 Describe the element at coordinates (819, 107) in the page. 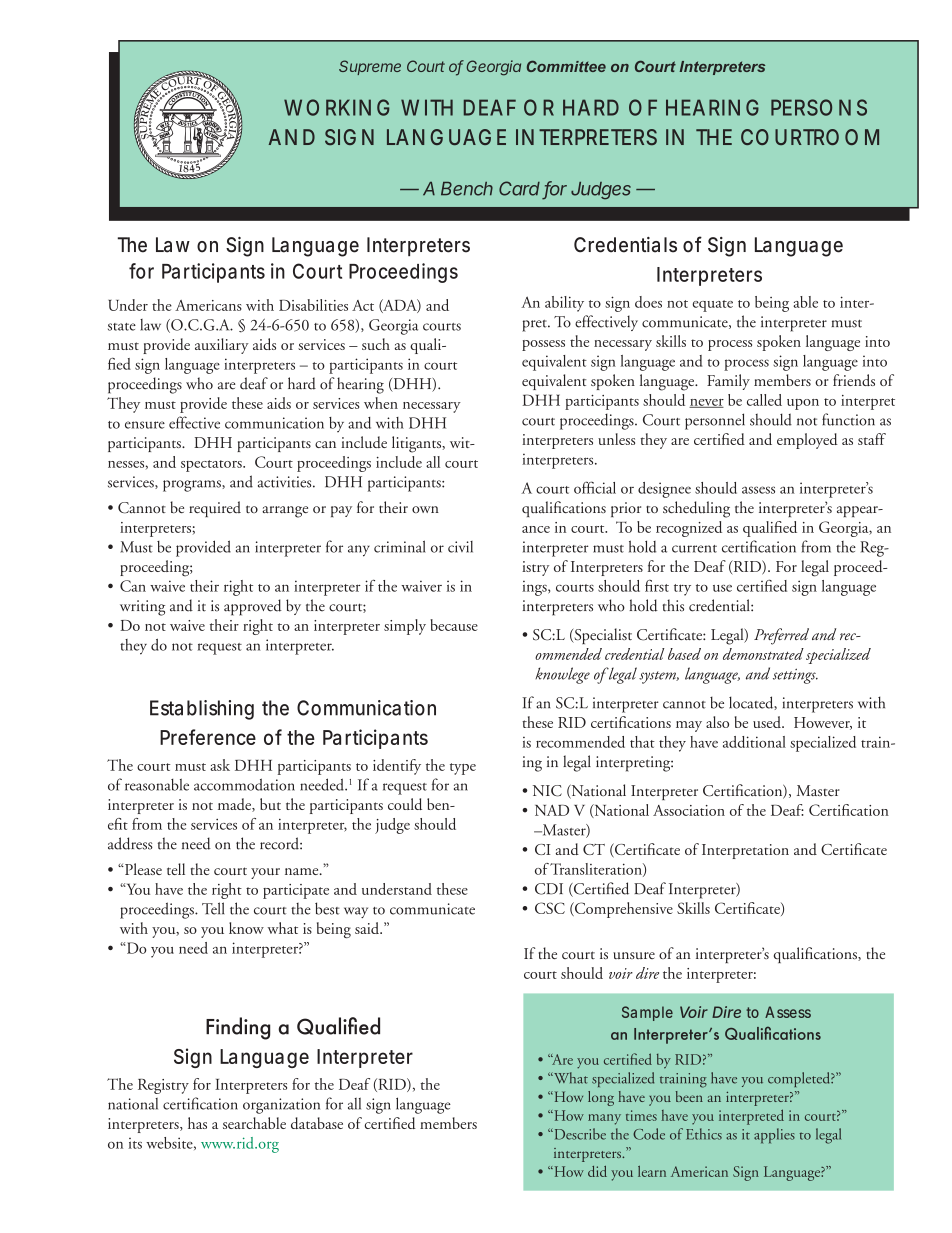

I see `PERSONS` at that location.
